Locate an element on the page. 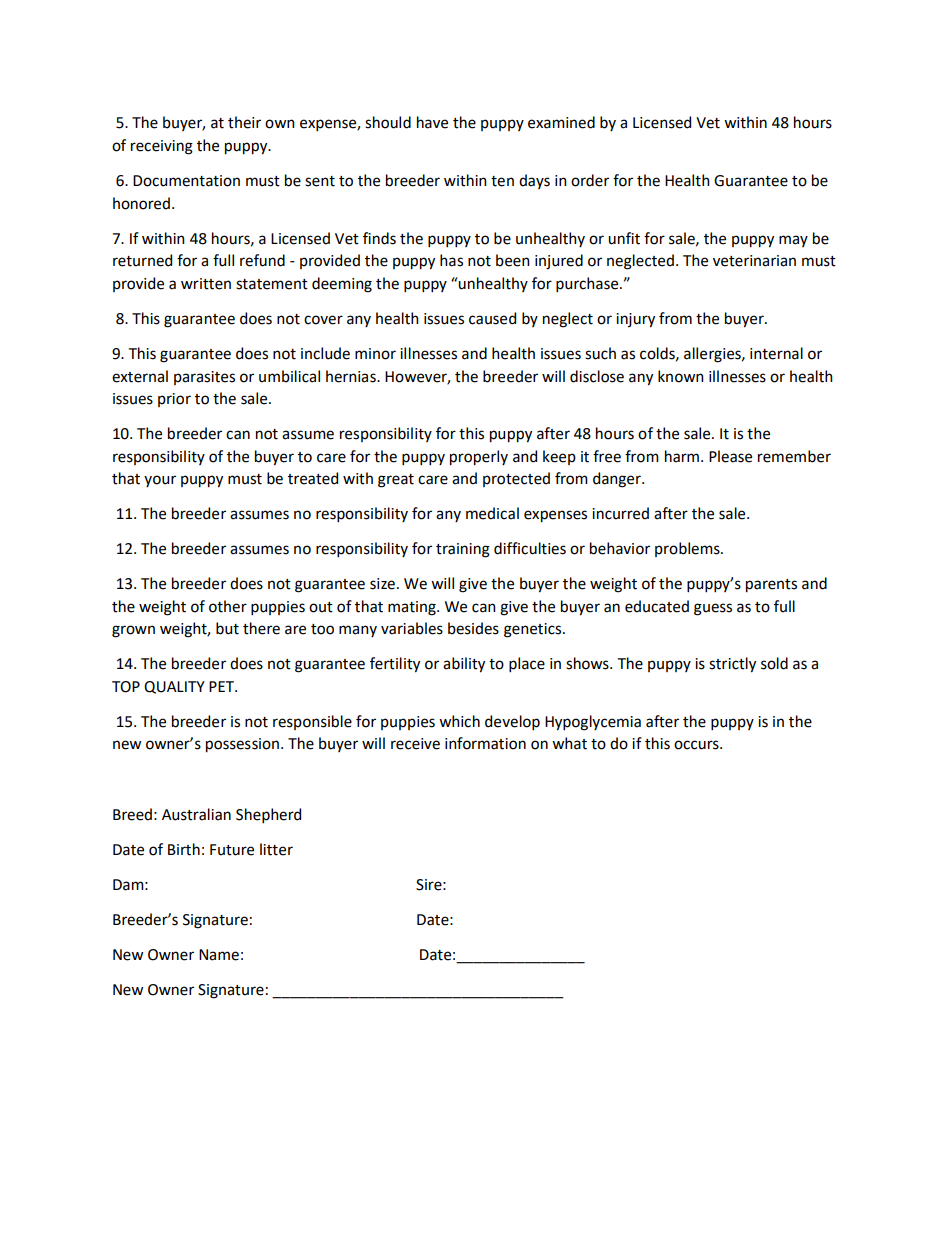 The width and height of the document is (952, 1233). have is located at coordinates (432, 122).
